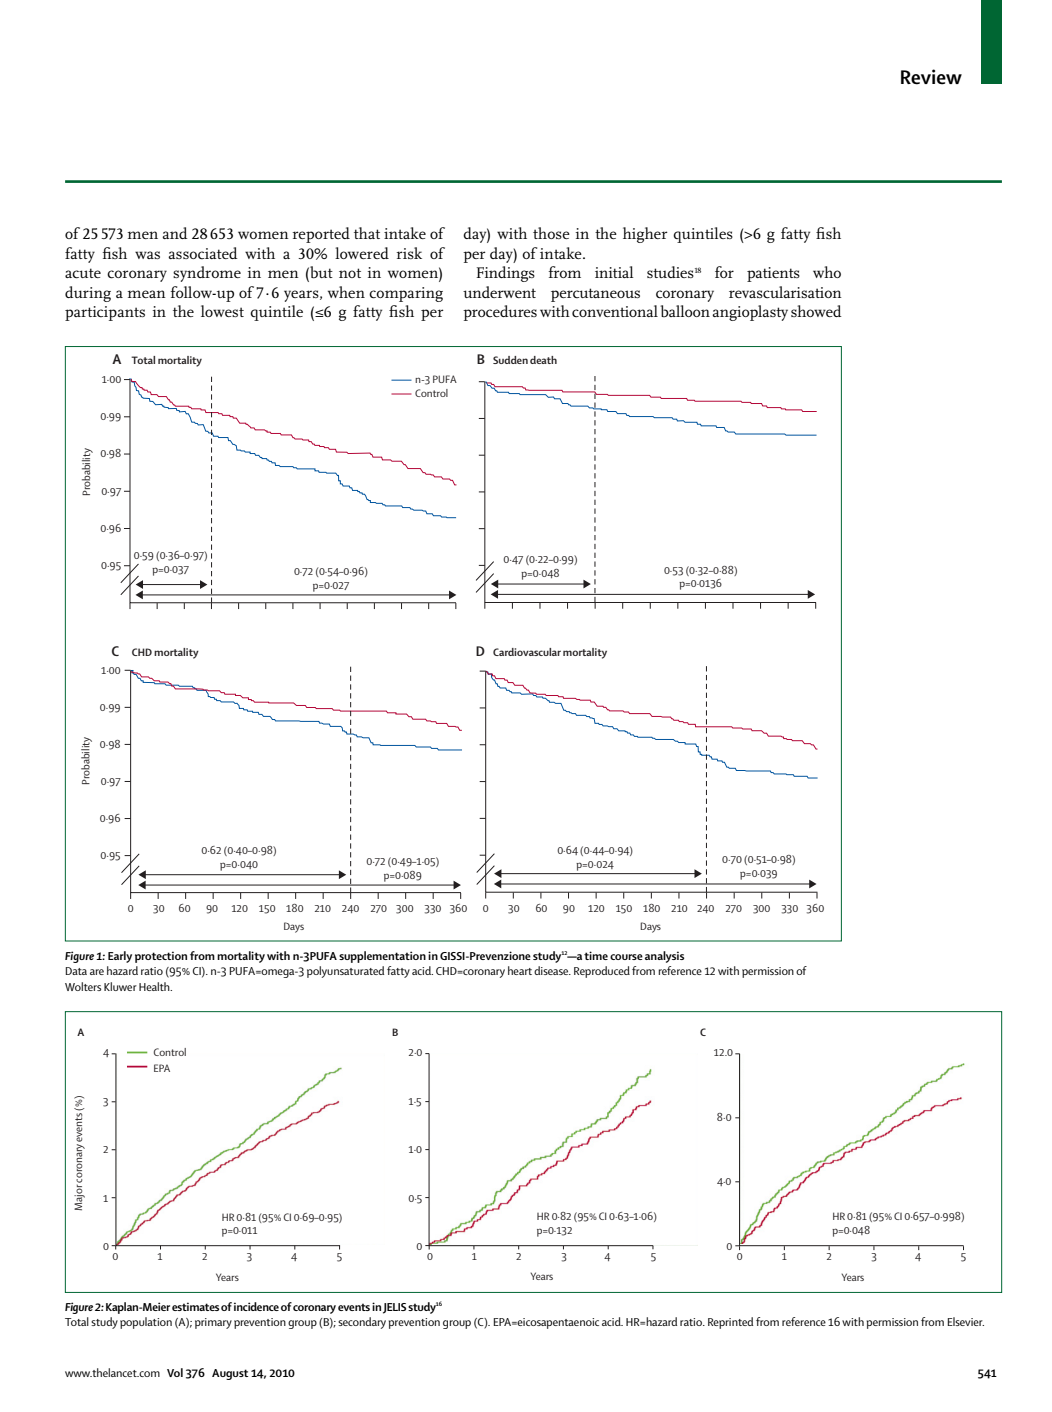 The image size is (1052, 1412). I want to click on those, so click(551, 233).
